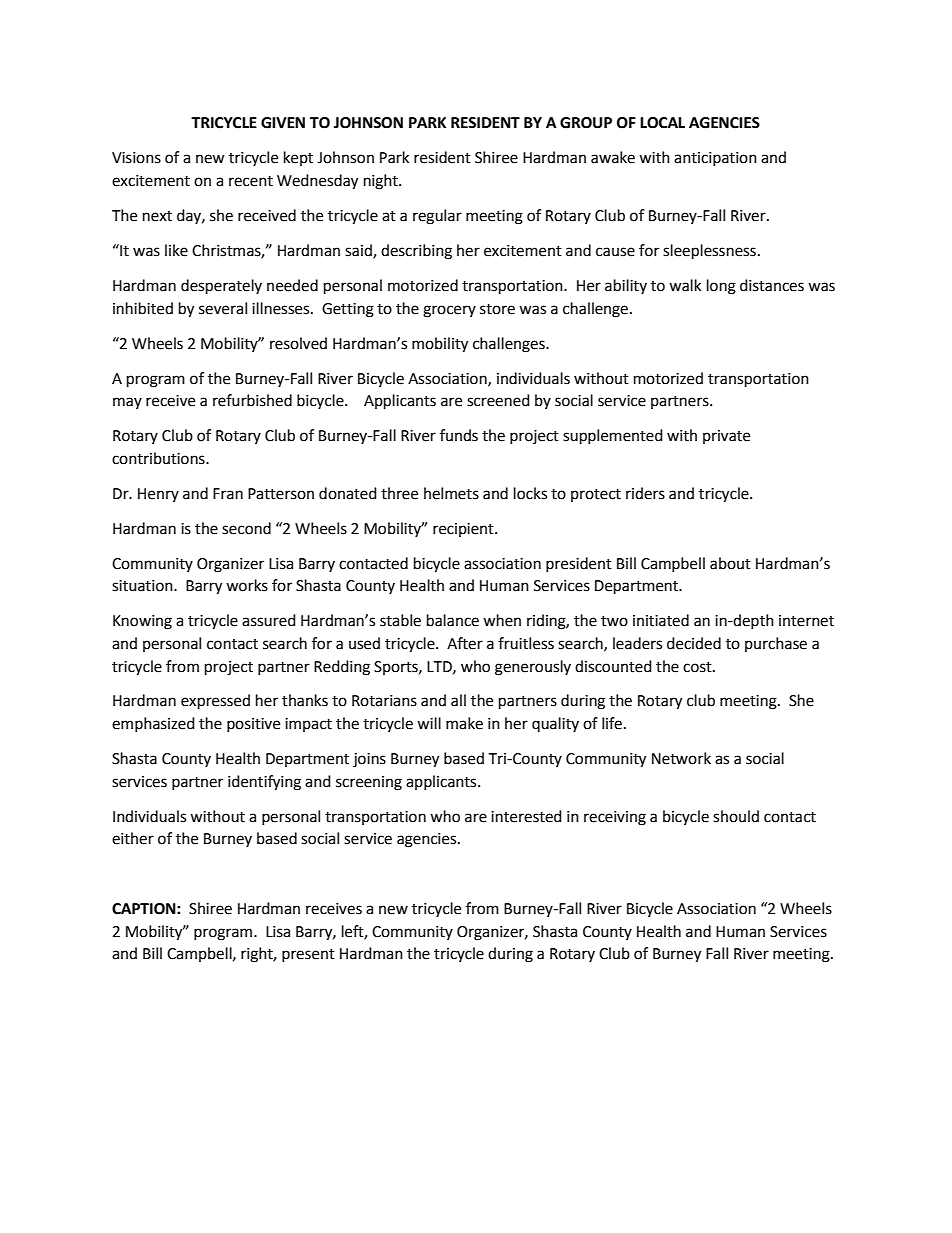 The image size is (952, 1233). I want to click on second, so click(246, 528).
